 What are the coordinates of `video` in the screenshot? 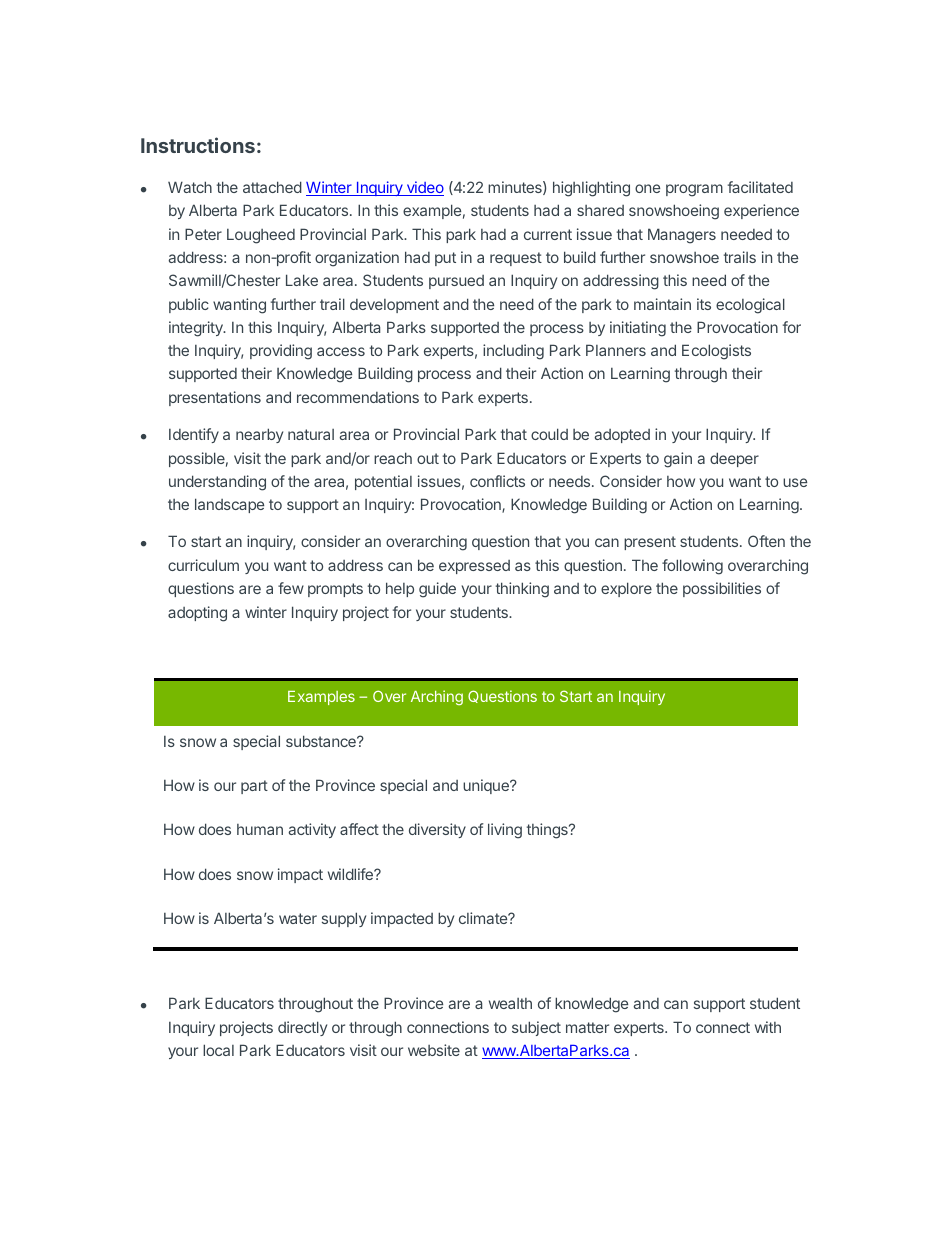 It's located at (424, 188).
